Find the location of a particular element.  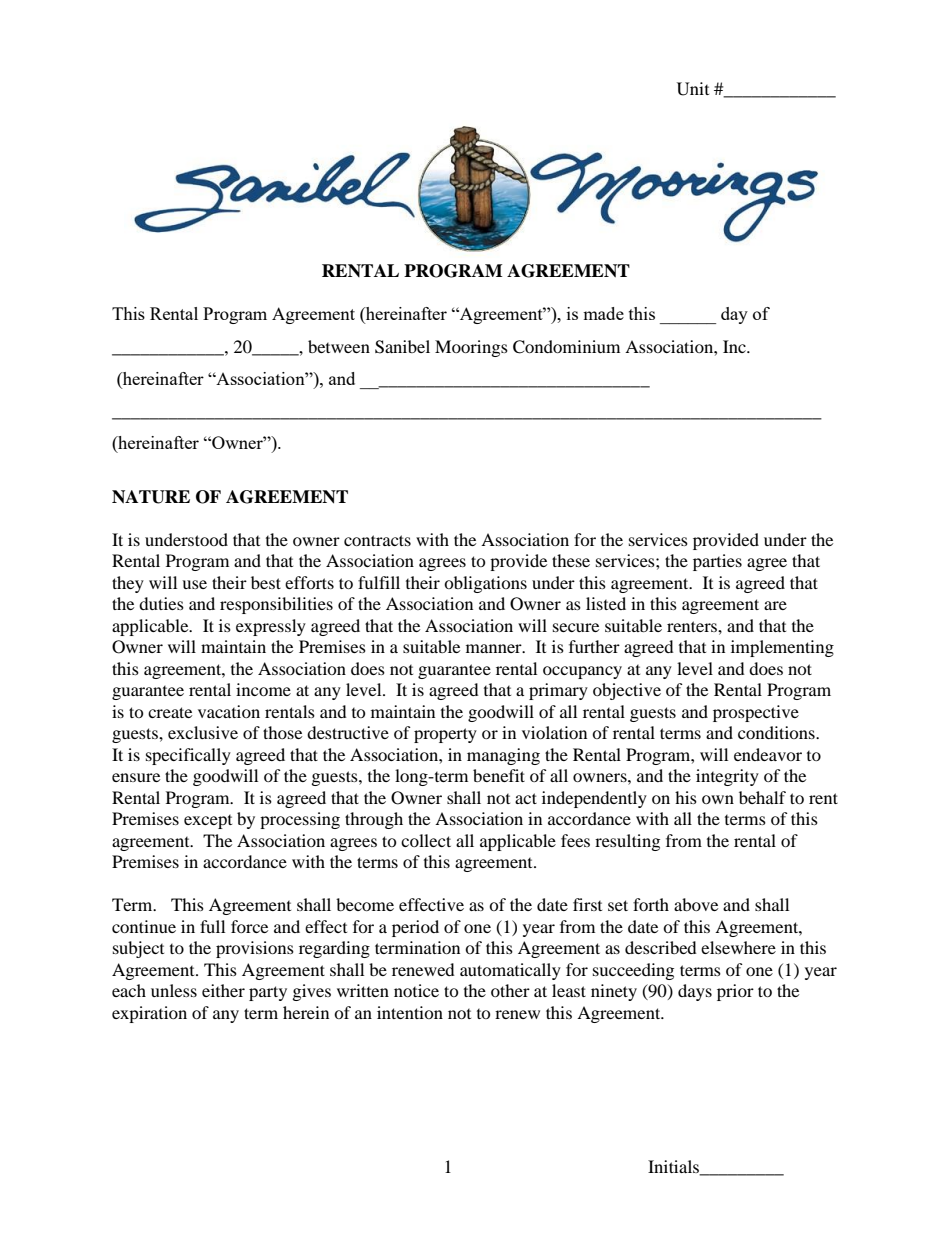

prospective is located at coordinates (756, 713).
